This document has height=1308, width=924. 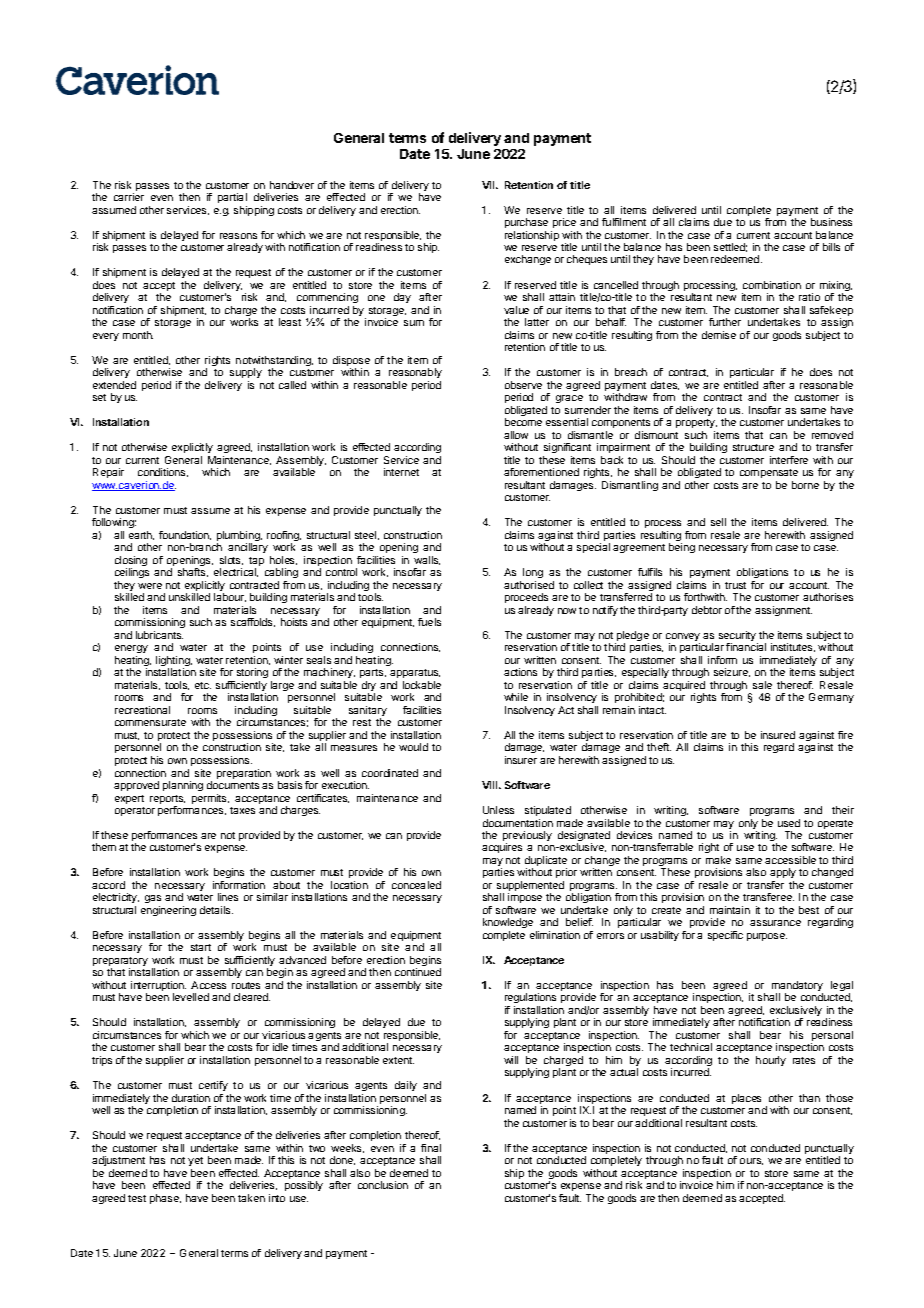 What do you see at coordinates (431, 1148) in the document?
I see `final` at bounding box center [431, 1148].
